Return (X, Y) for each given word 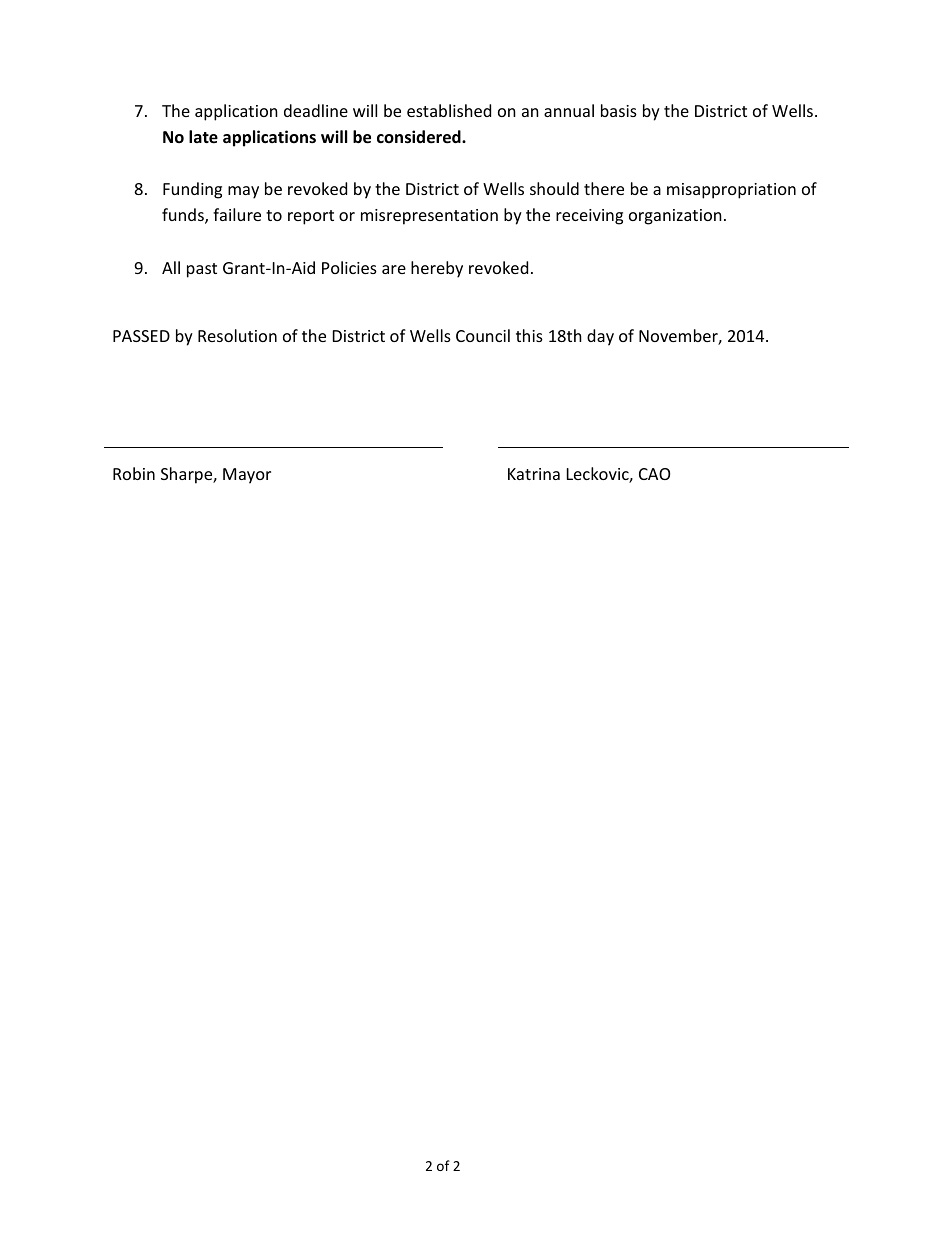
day (600, 337)
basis (619, 110)
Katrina (534, 474)
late (203, 137)
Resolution (237, 335)
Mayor (247, 476)
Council (483, 335)
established (449, 110)
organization (675, 217)
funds (184, 216)
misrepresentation (429, 217)
